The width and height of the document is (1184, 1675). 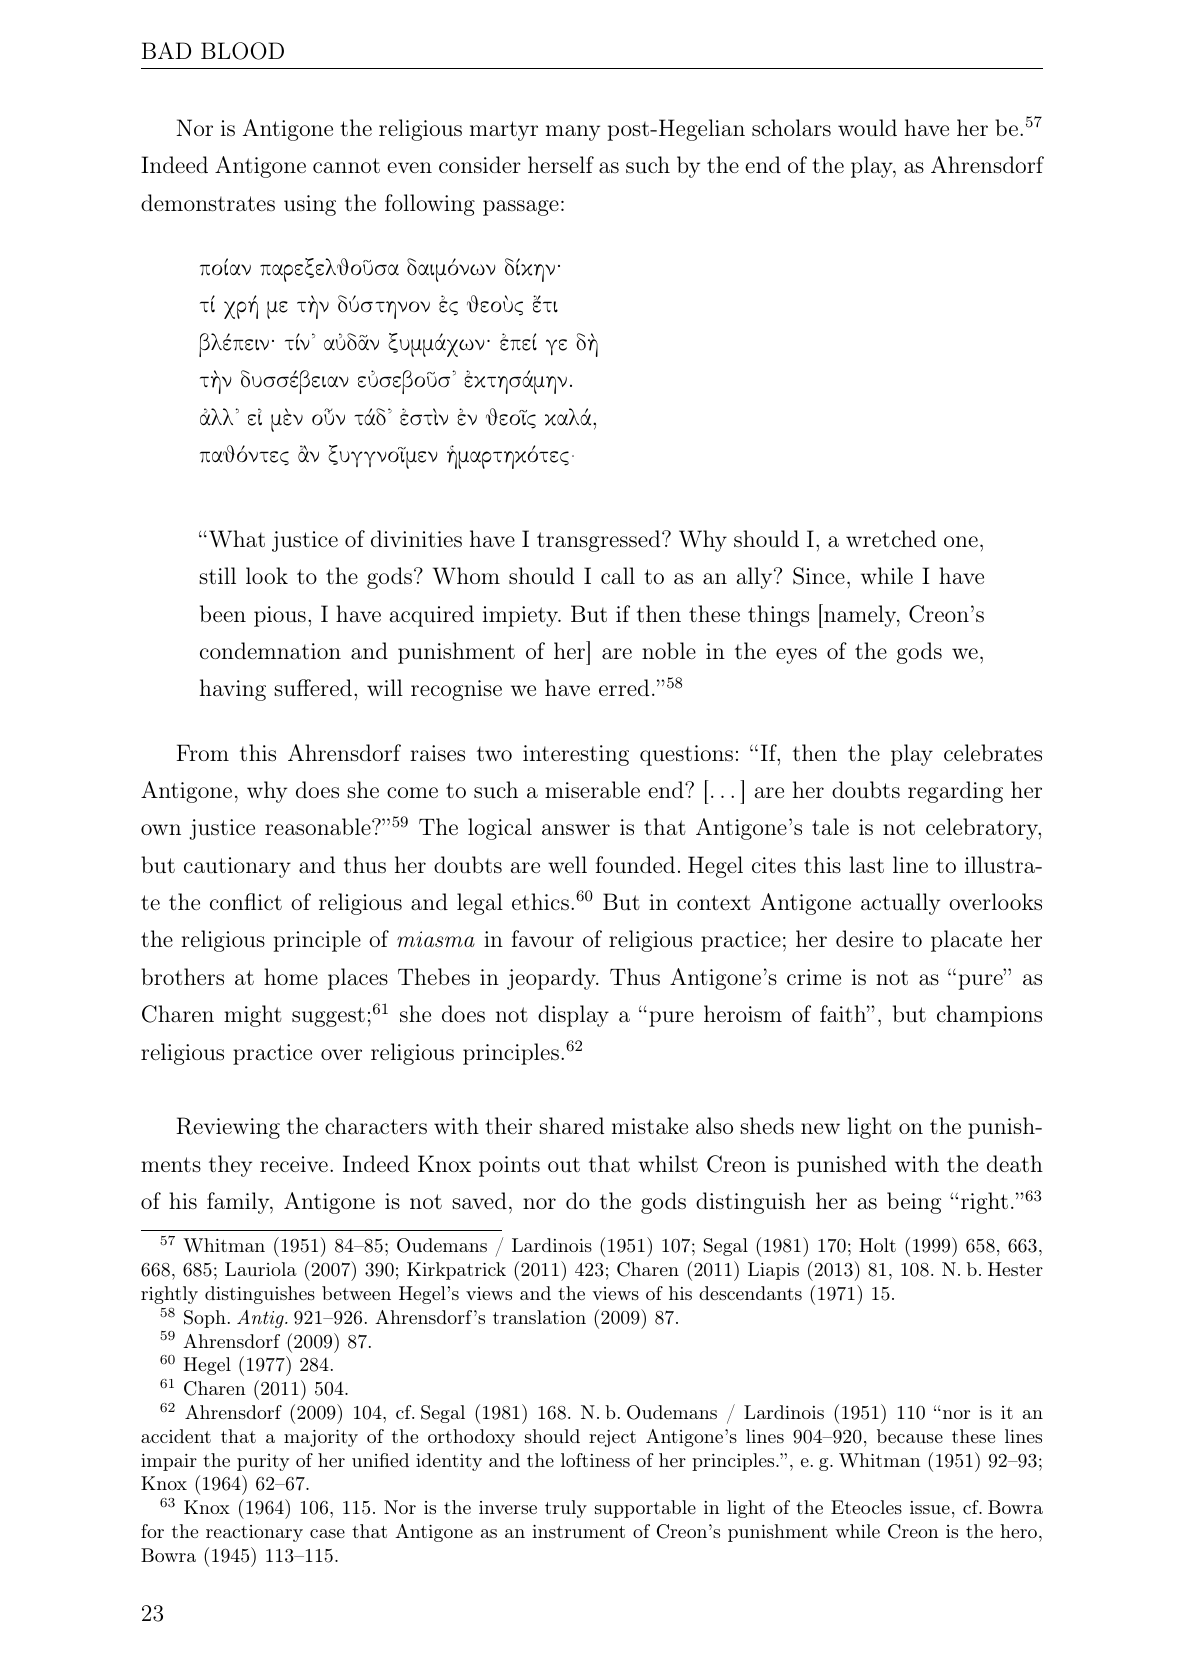 What do you see at coordinates (573, 133) in the document?
I see `many` at bounding box center [573, 133].
